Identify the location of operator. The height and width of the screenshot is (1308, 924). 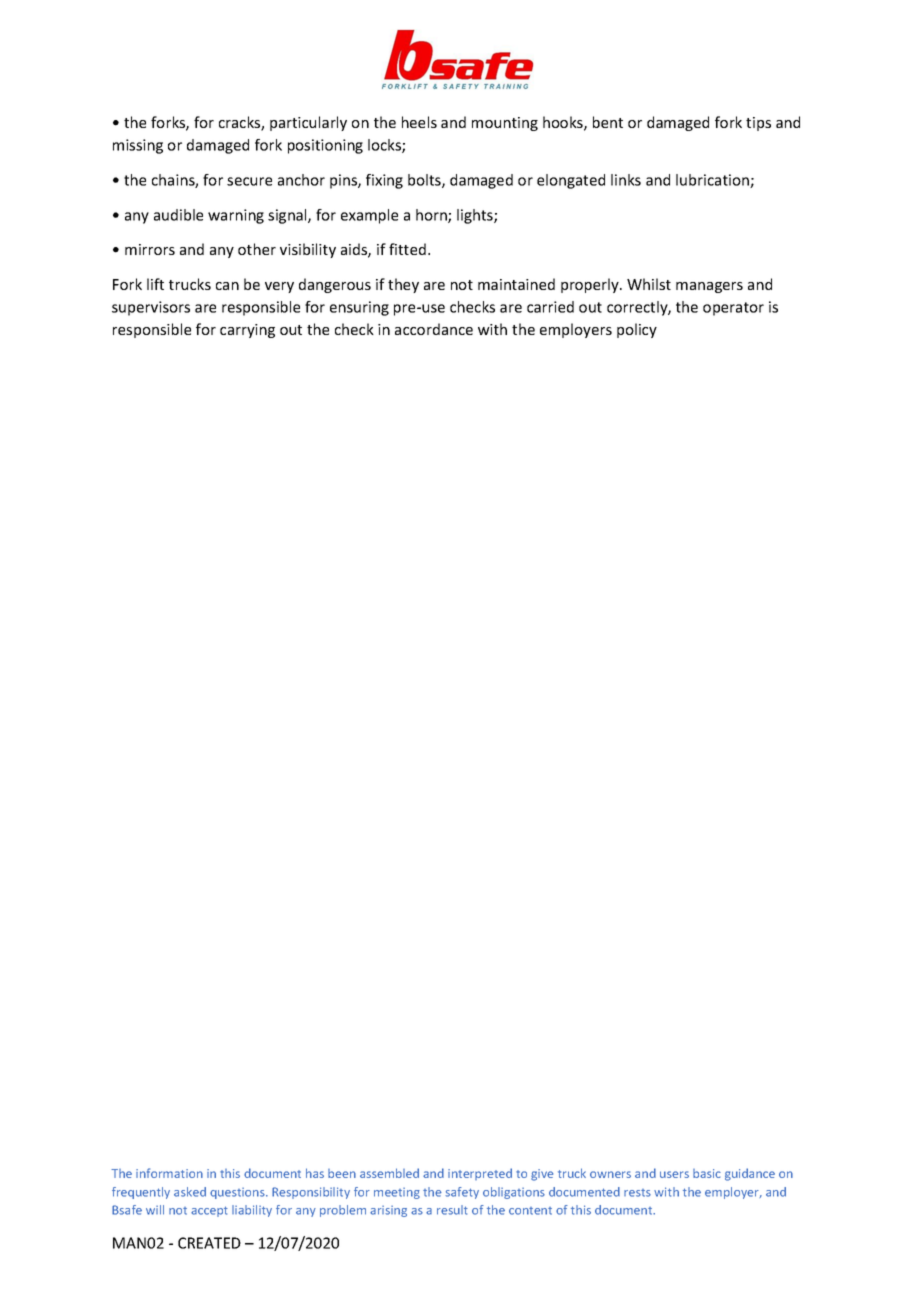
(733, 309).
